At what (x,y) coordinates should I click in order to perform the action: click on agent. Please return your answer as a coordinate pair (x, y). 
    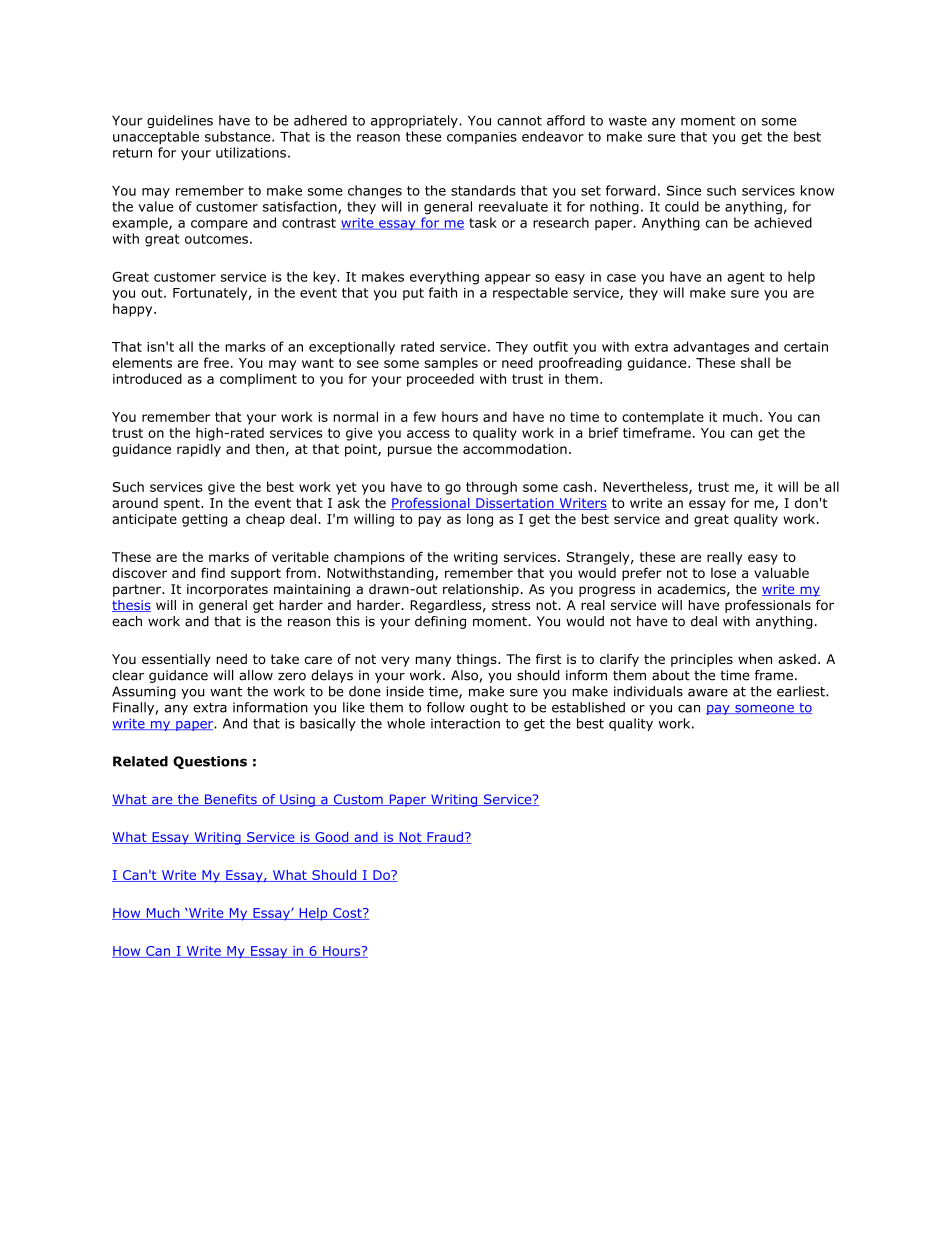
    Looking at the image, I should click on (746, 278).
